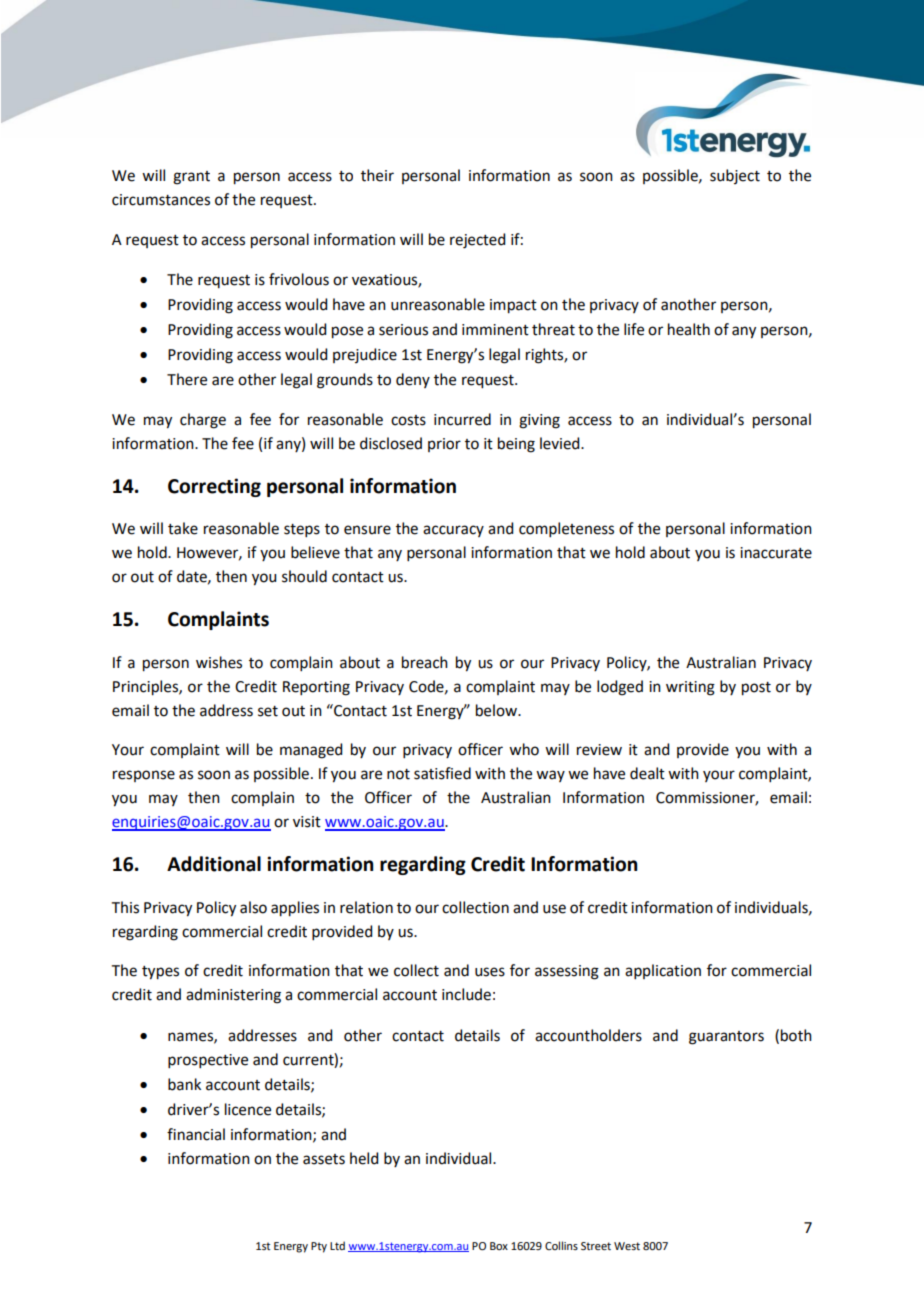 The height and width of the screenshot is (1308, 924). I want to click on grant, so click(191, 178).
